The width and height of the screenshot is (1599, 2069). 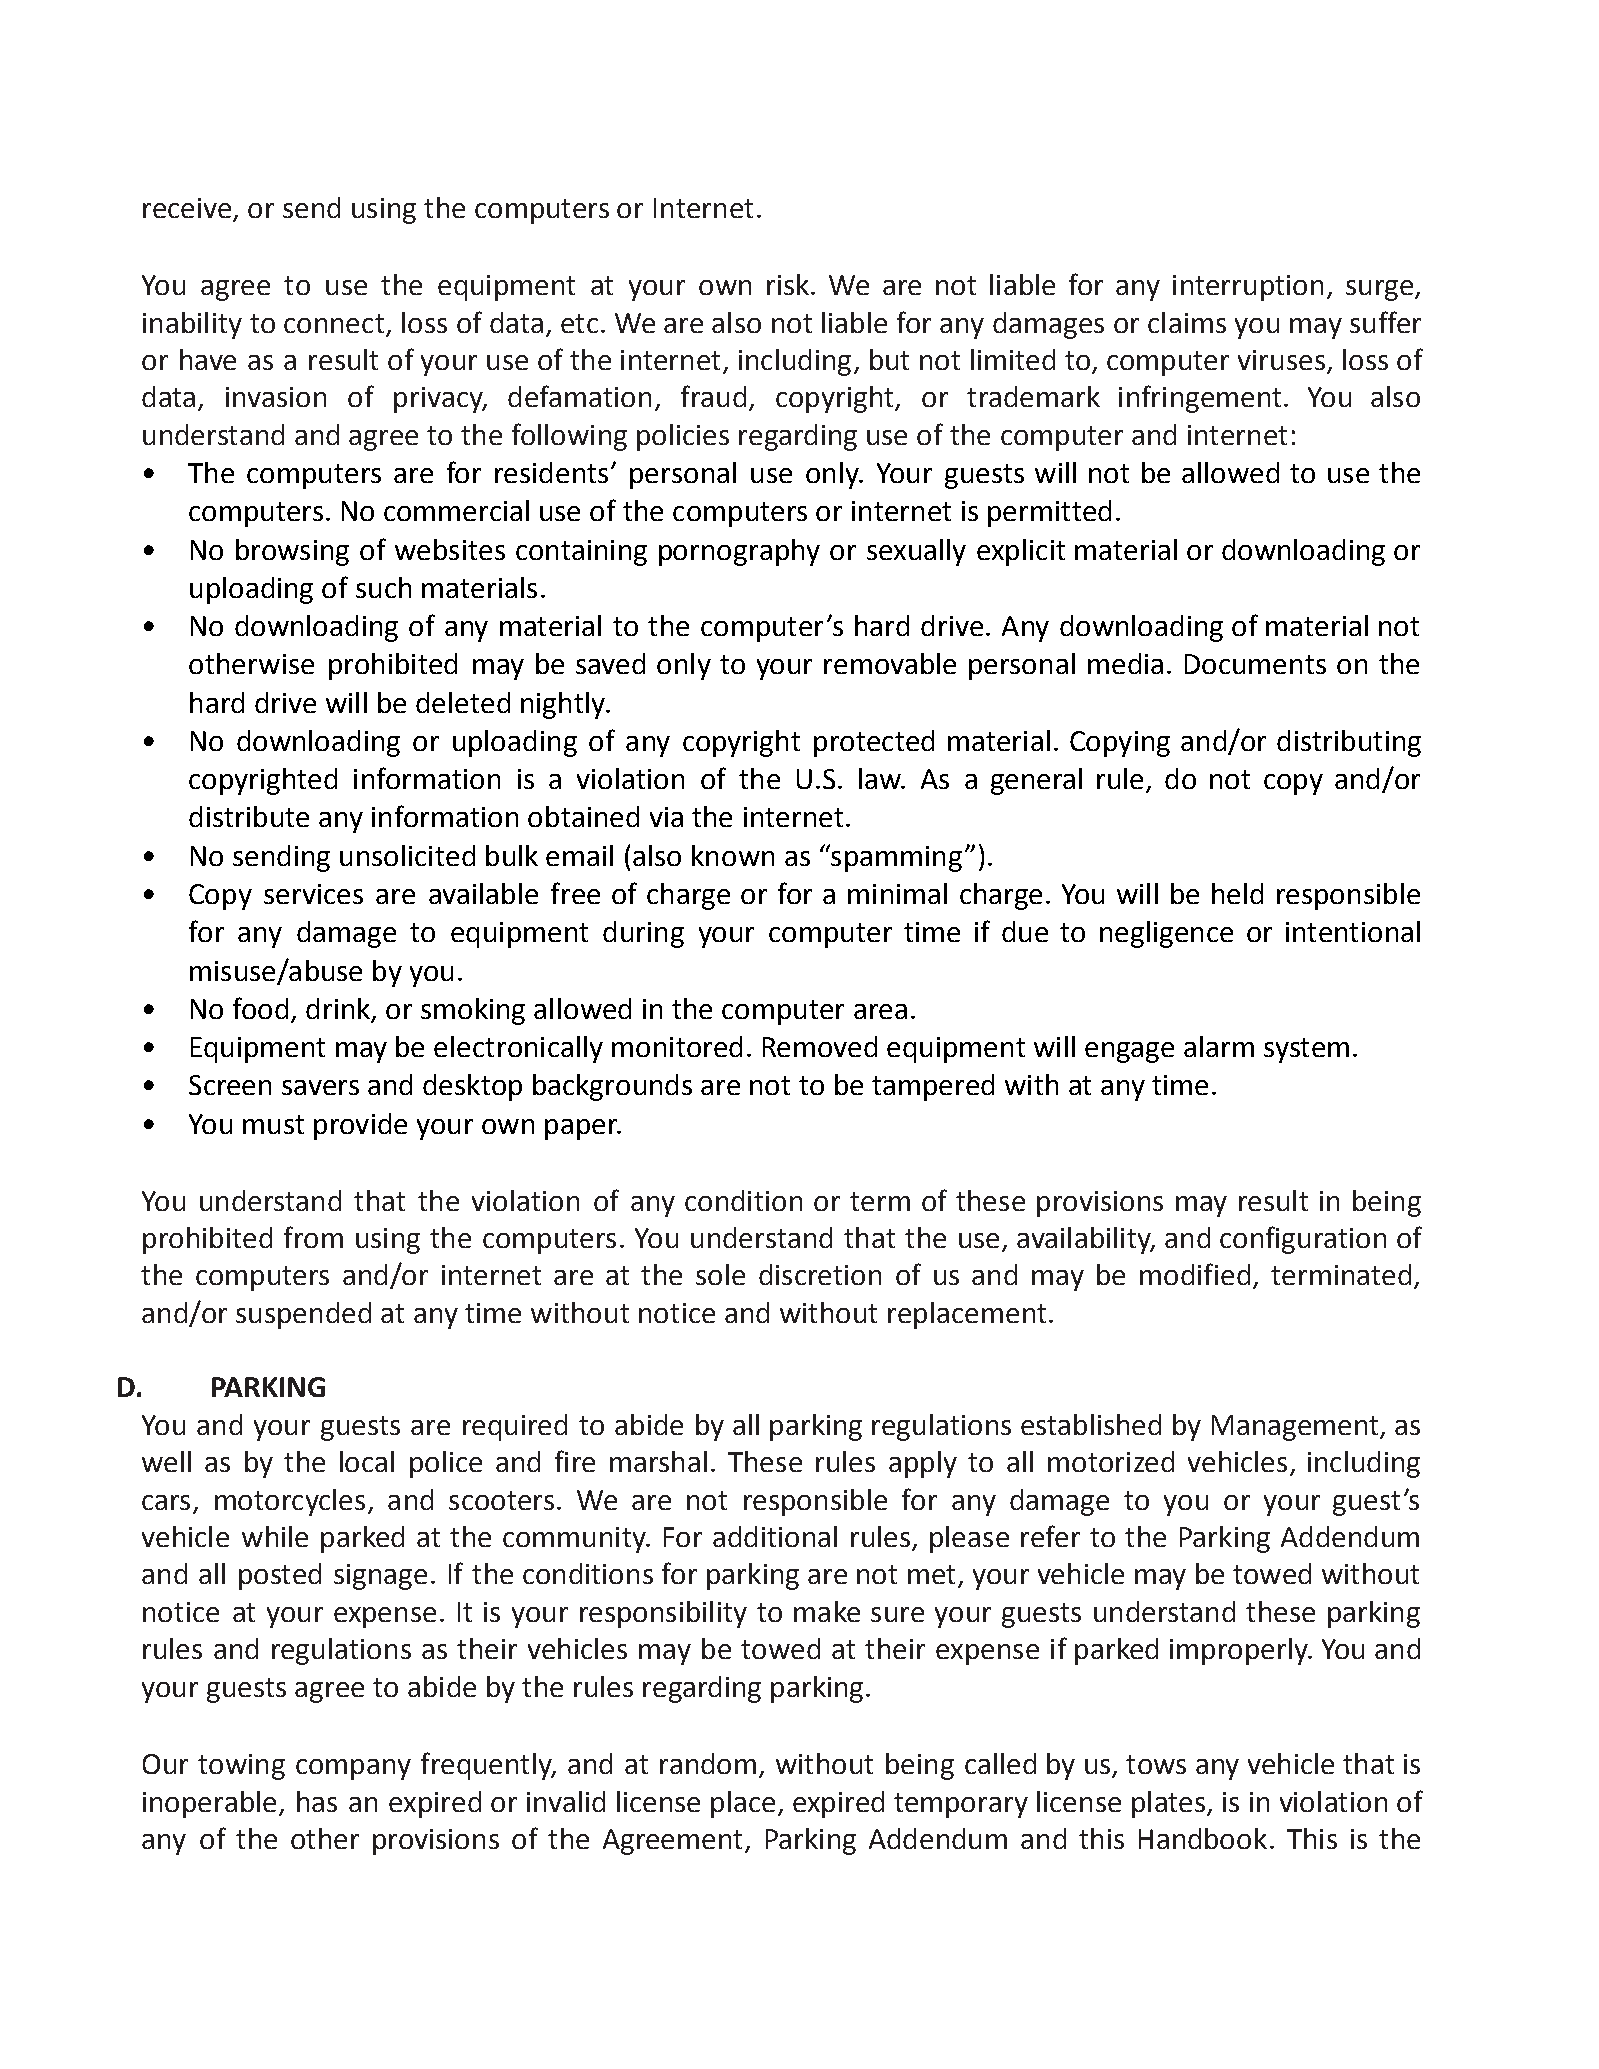 I want to click on Removed, so click(x=820, y=1046).
